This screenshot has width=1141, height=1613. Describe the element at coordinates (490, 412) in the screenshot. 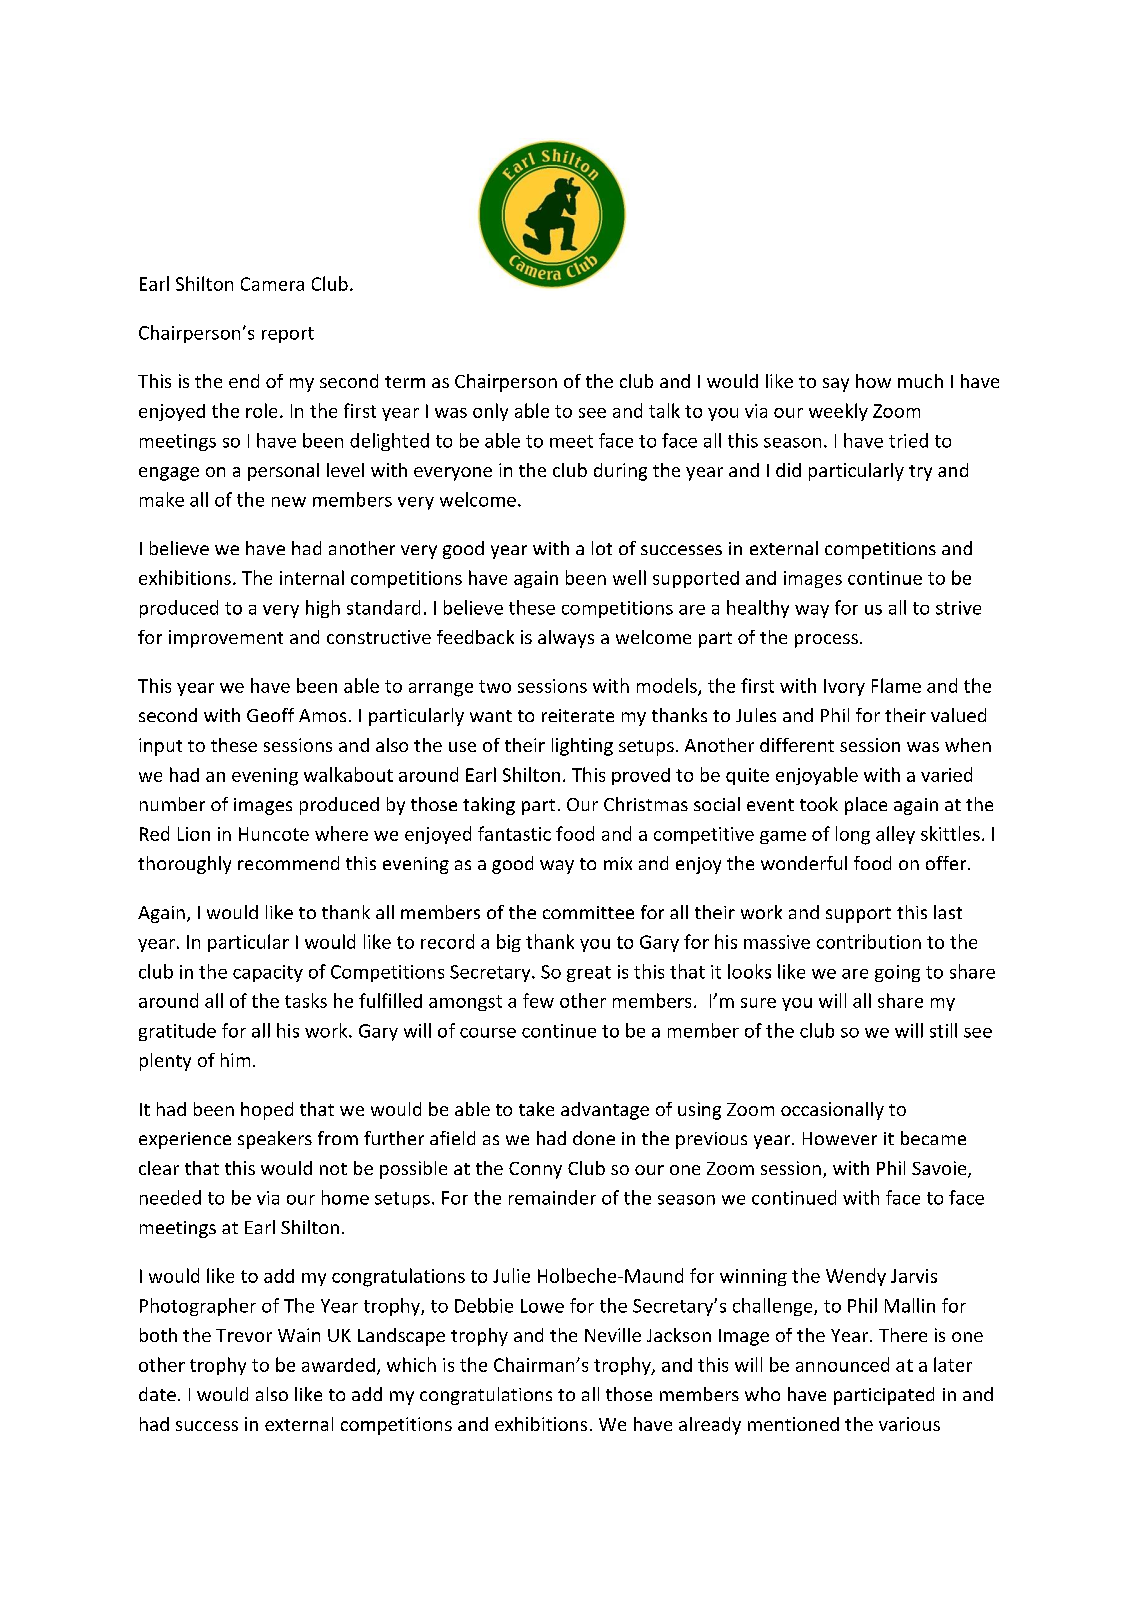

I see `only` at that location.
